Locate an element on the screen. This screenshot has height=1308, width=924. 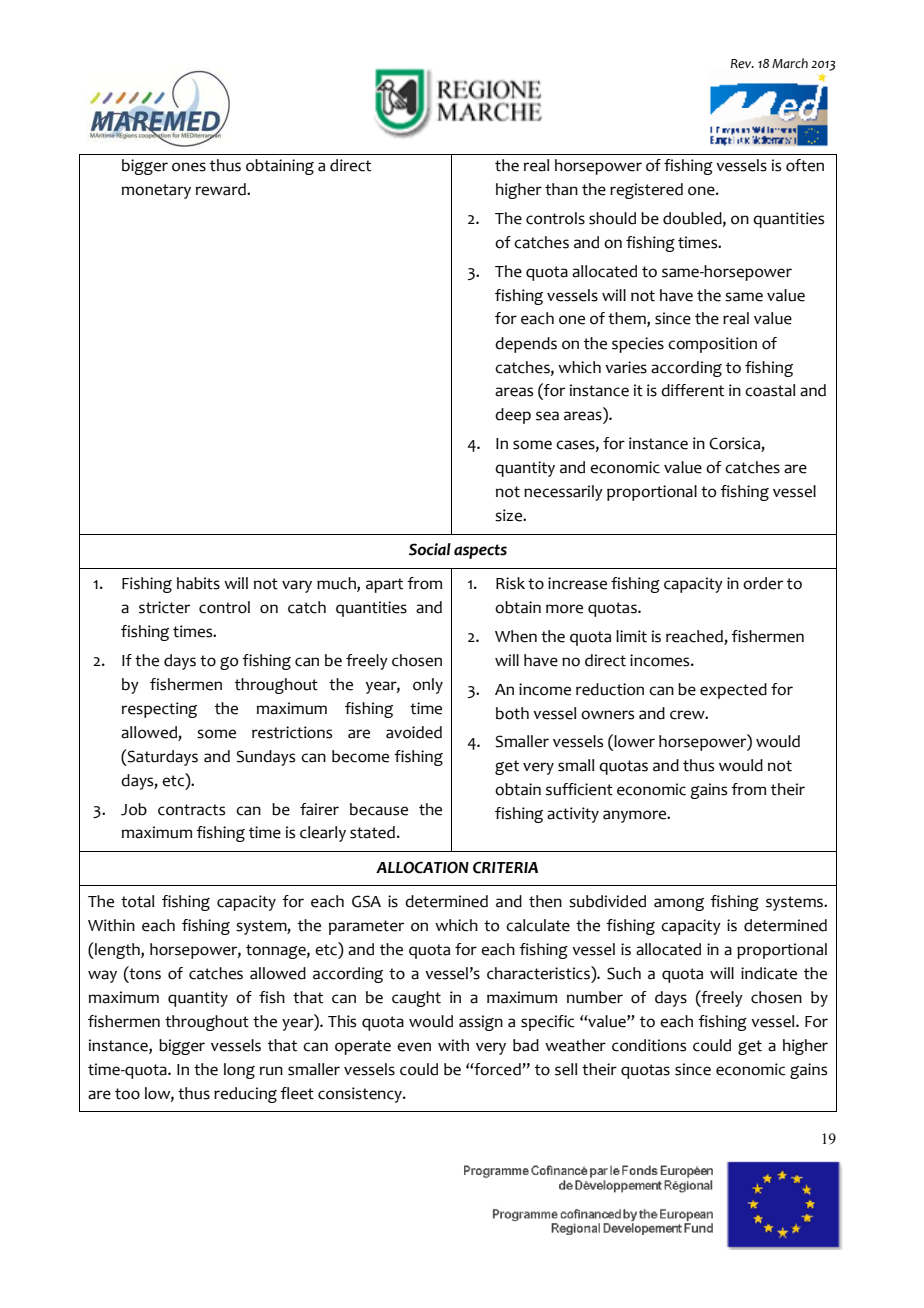
order is located at coordinates (763, 583).
